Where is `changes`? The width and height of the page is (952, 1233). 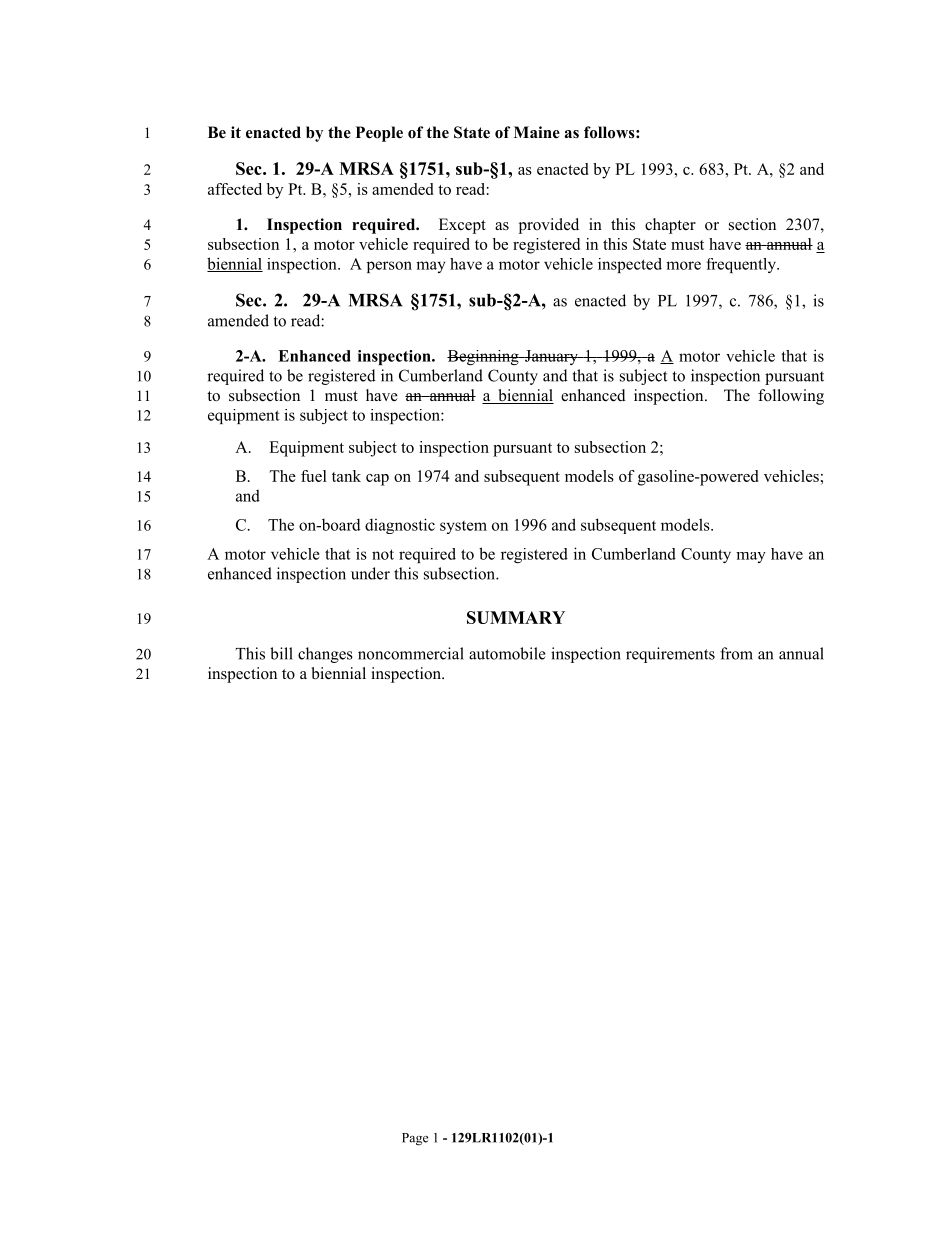 changes is located at coordinates (325, 655).
